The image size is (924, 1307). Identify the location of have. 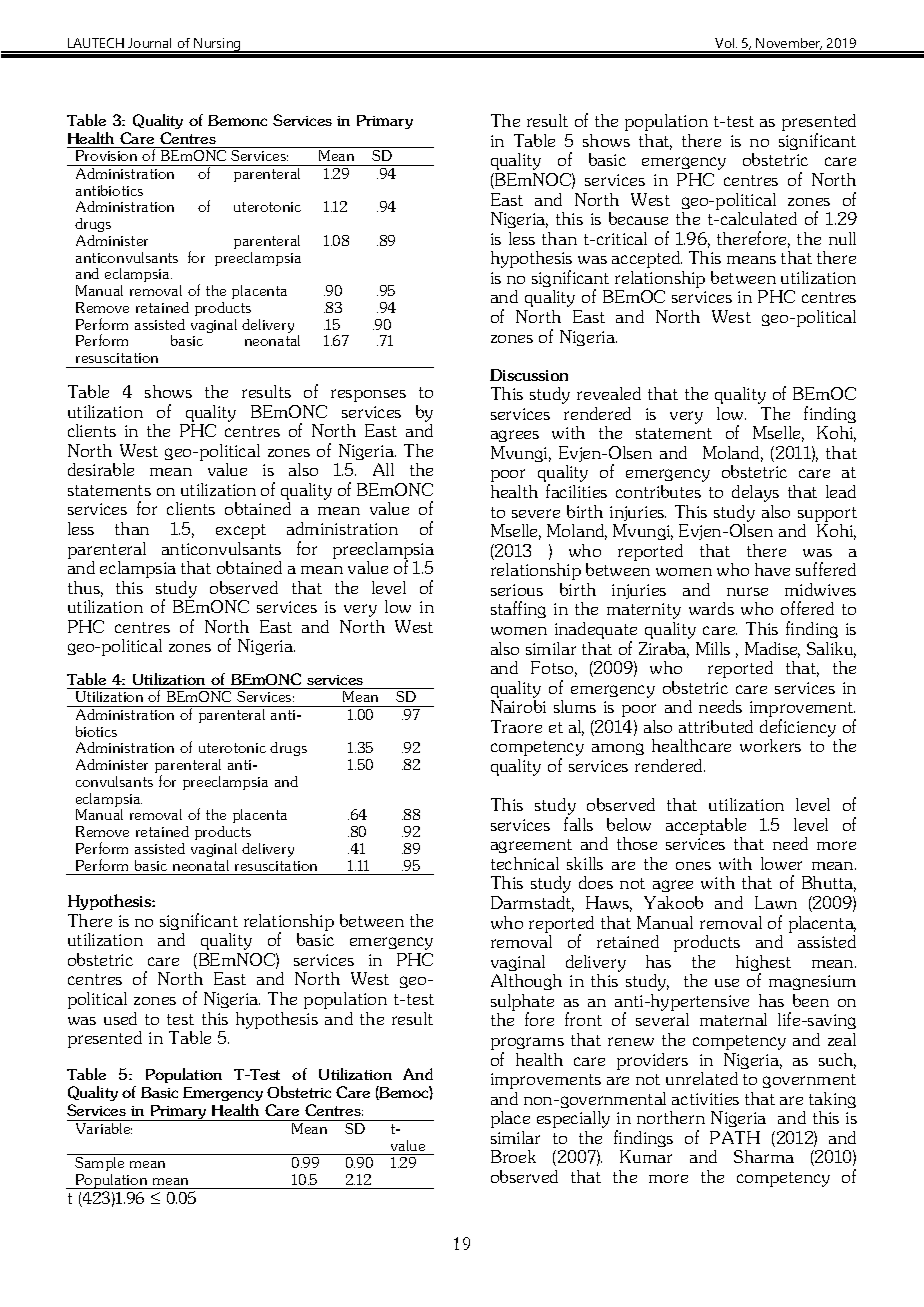
(772, 569).
